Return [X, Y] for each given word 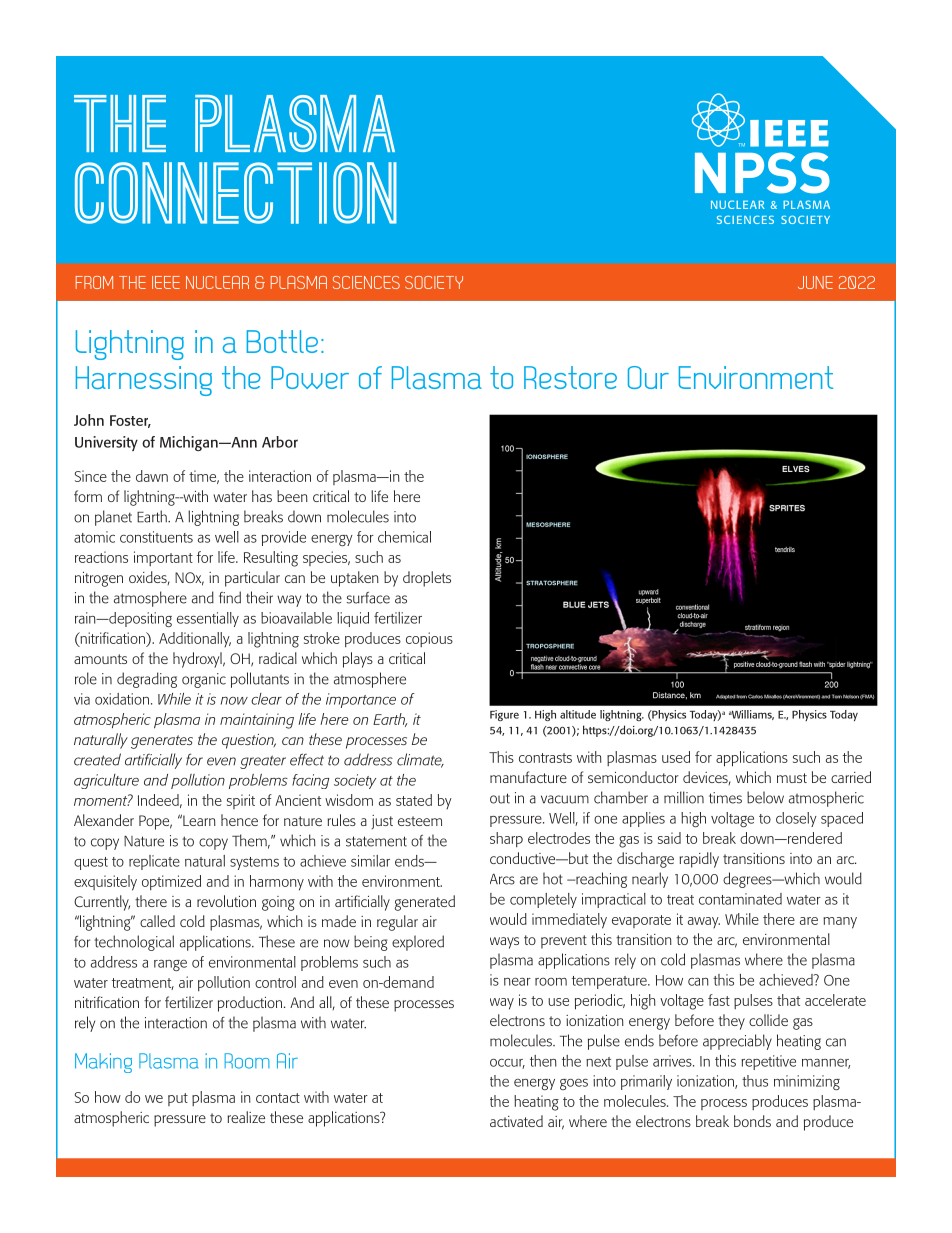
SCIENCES [366, 282]
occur [507, 1064]
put [178, 1099]
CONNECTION [236, 193]
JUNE [815, 282]
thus [755, 1081]
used [676, 757]
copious [429, 639]
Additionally [195, 639]
